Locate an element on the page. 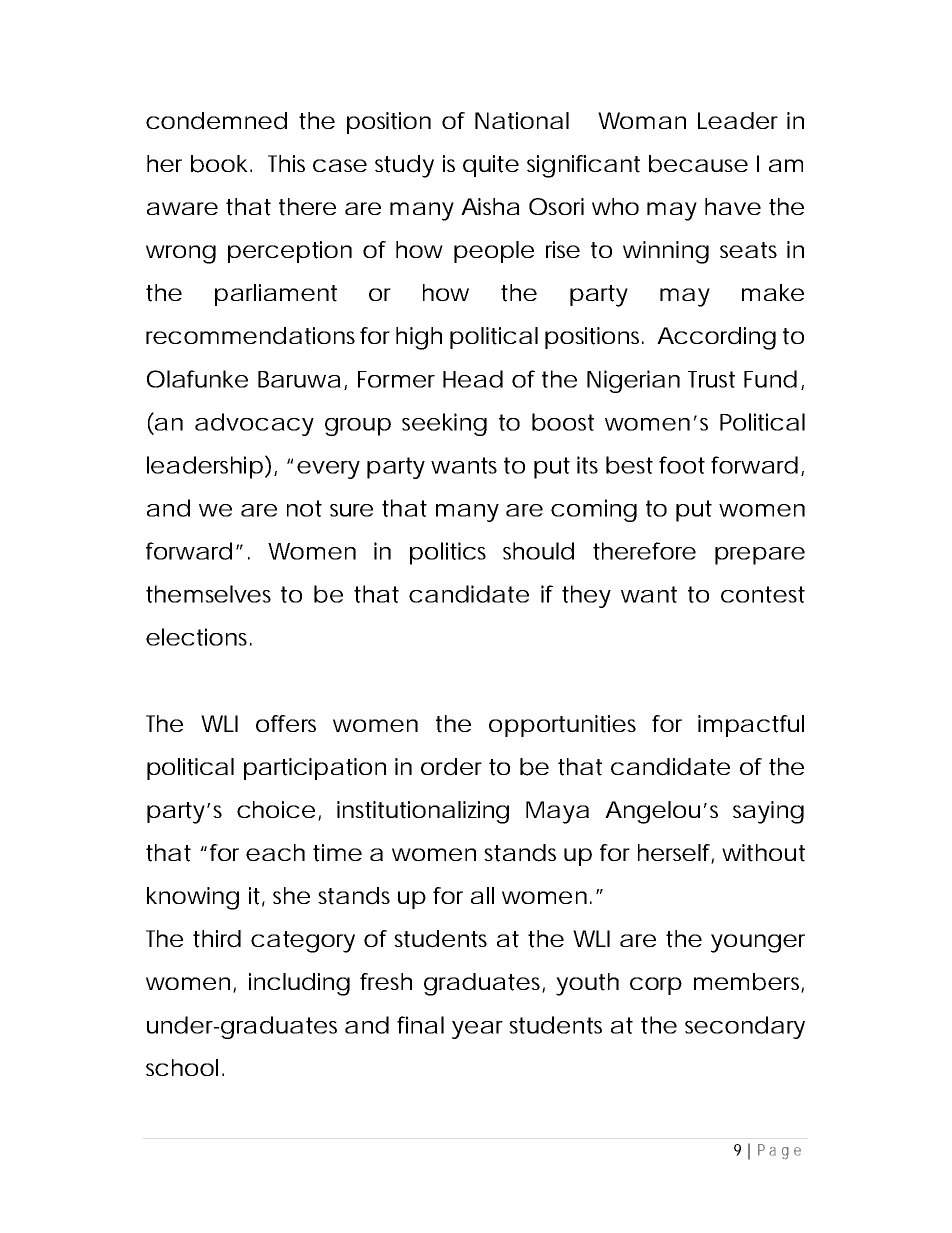  offers is located at coordinates (286, 723).
